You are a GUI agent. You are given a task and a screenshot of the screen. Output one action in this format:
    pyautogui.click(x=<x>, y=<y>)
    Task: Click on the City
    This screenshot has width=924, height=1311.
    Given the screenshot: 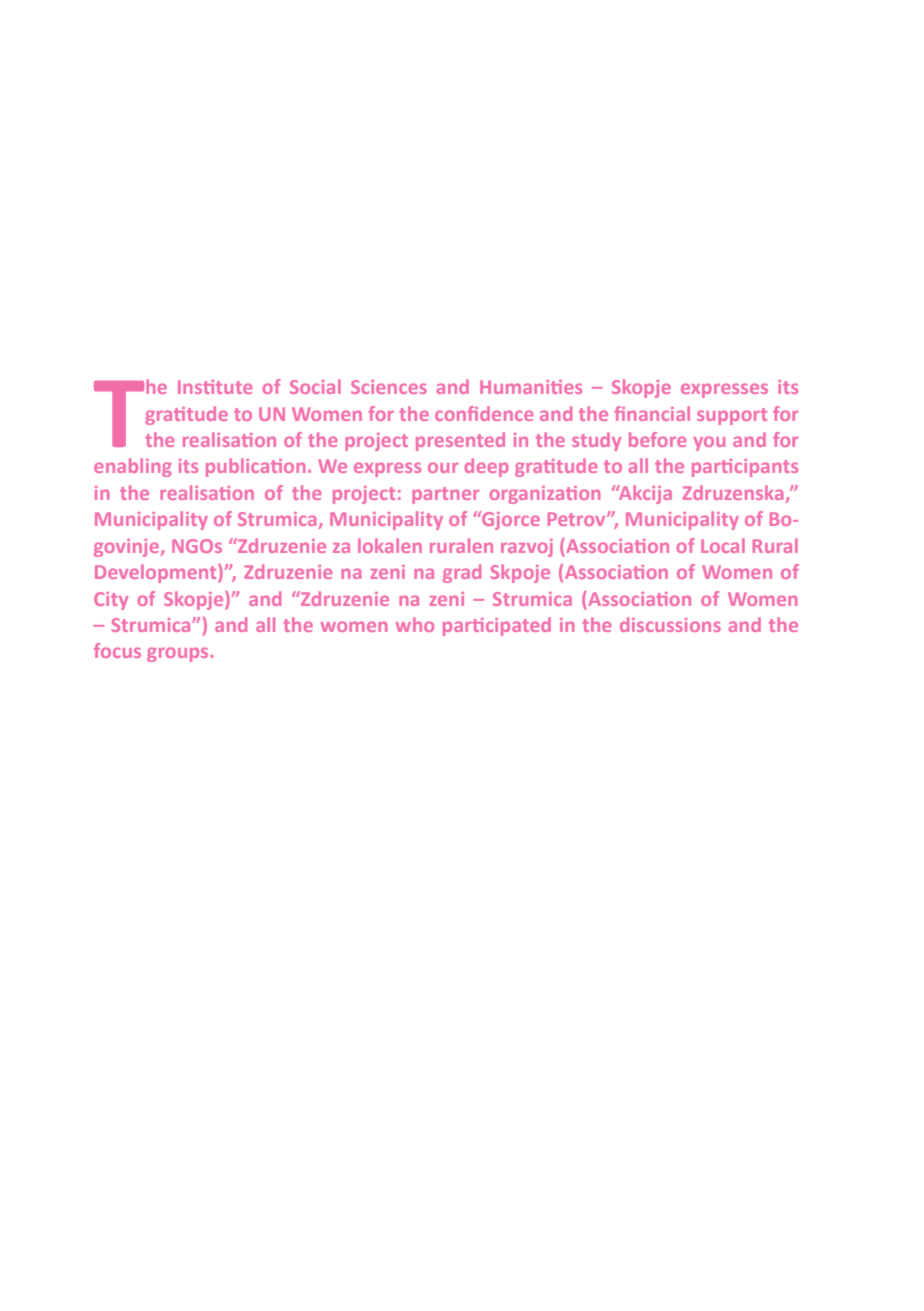 What is the action you would take?
    pyautogui.click(x=111, y=601)
